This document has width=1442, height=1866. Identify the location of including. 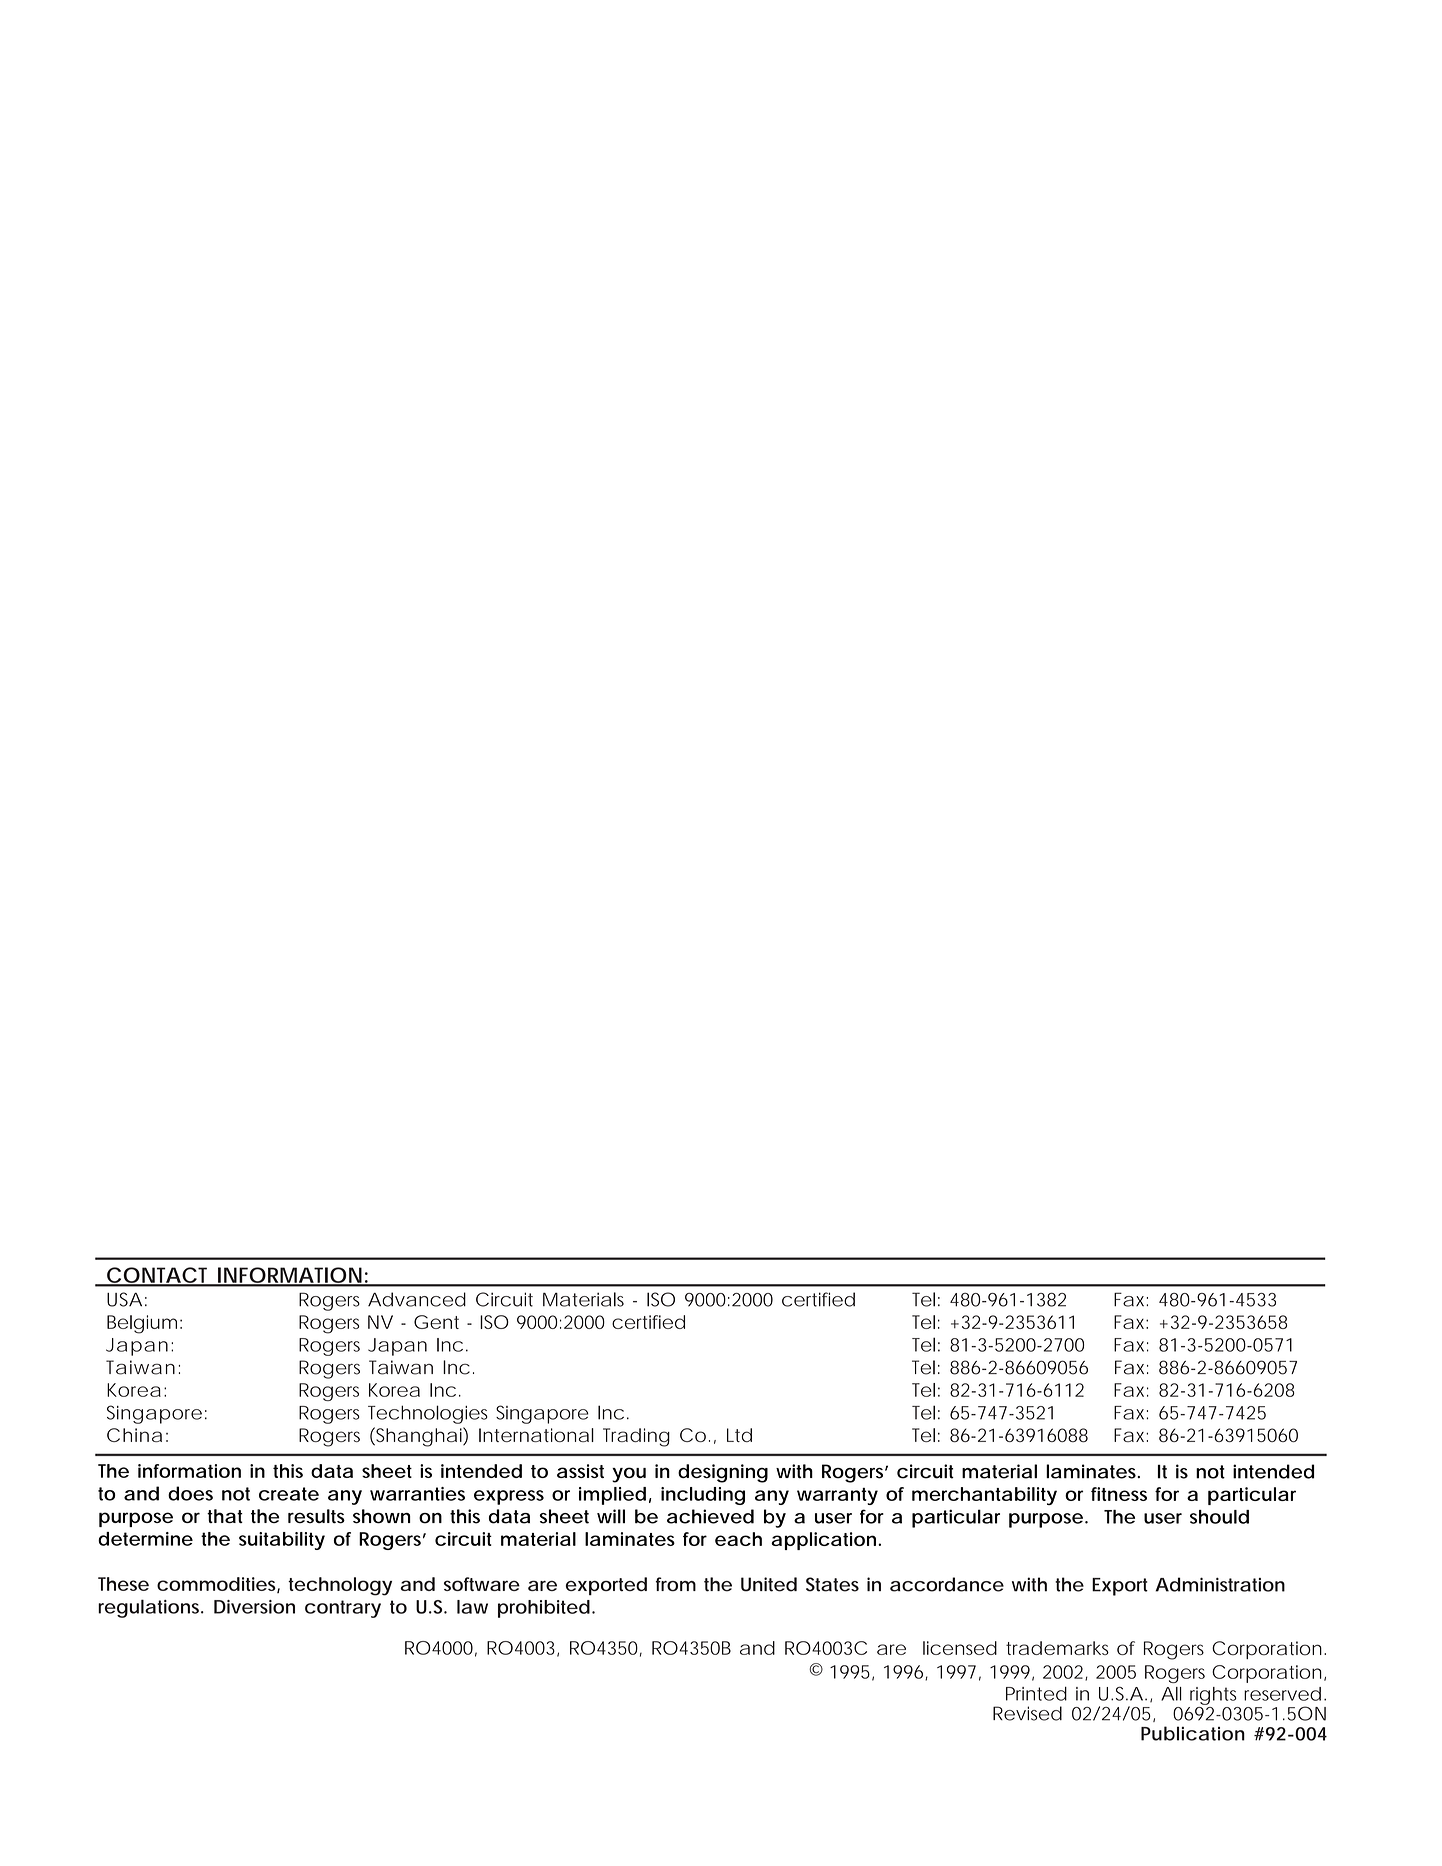
(703, 1496).
